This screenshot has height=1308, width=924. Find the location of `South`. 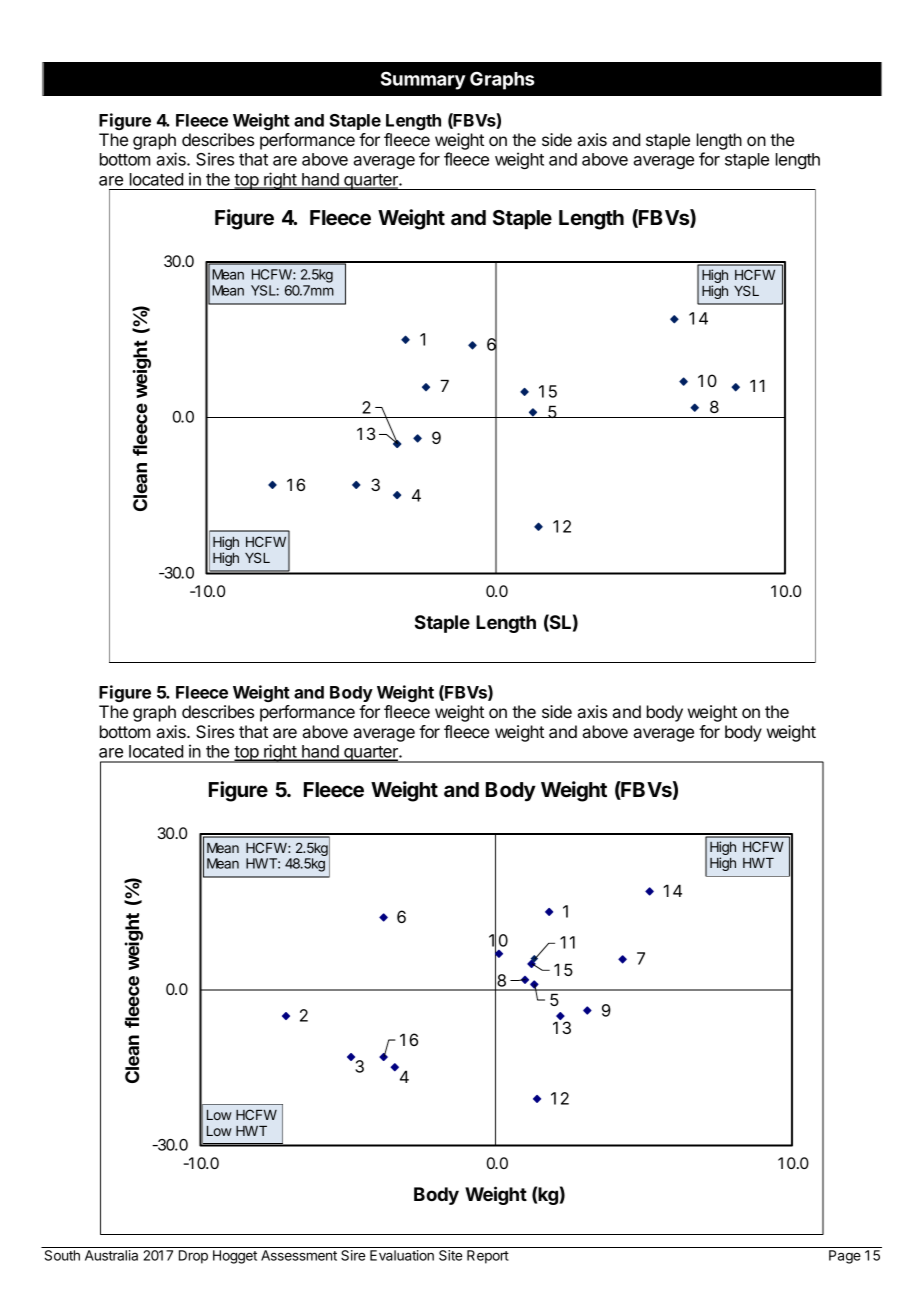

South is located at coordinates (62, 1255).
